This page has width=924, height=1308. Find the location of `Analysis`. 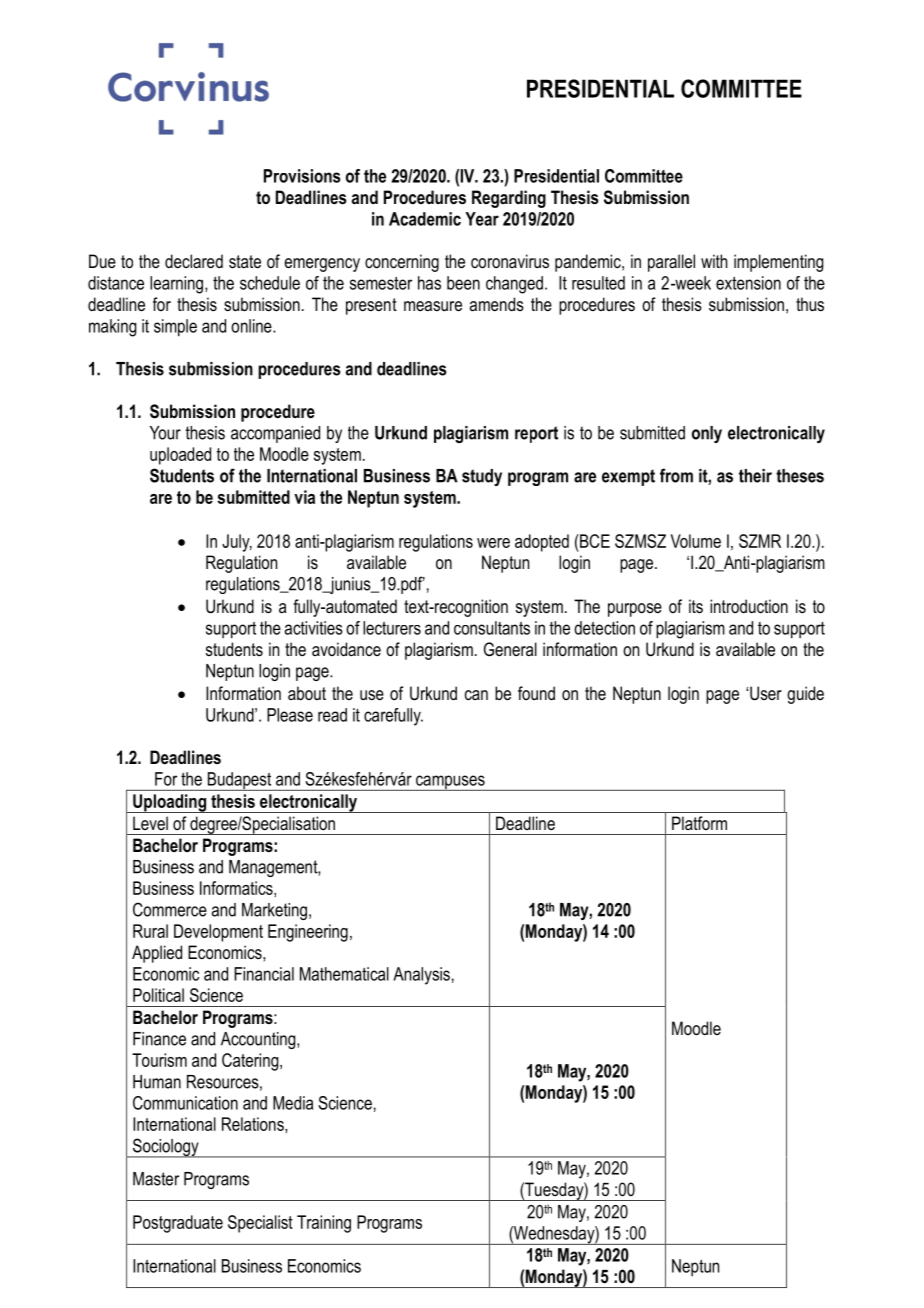

Analysis is located at coordinates (421, 976).
